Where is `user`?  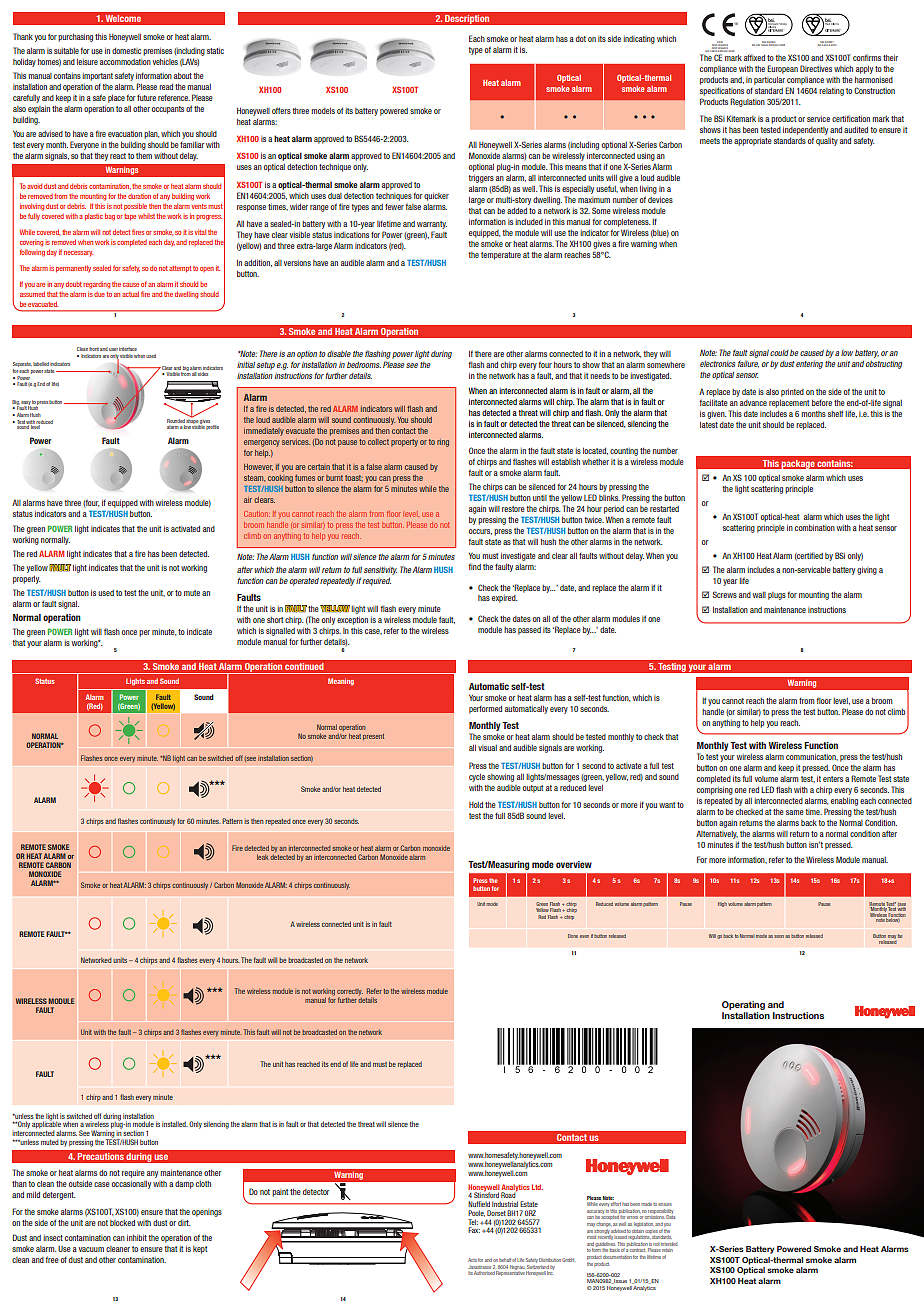
user is located at coordinates (113, 349).
